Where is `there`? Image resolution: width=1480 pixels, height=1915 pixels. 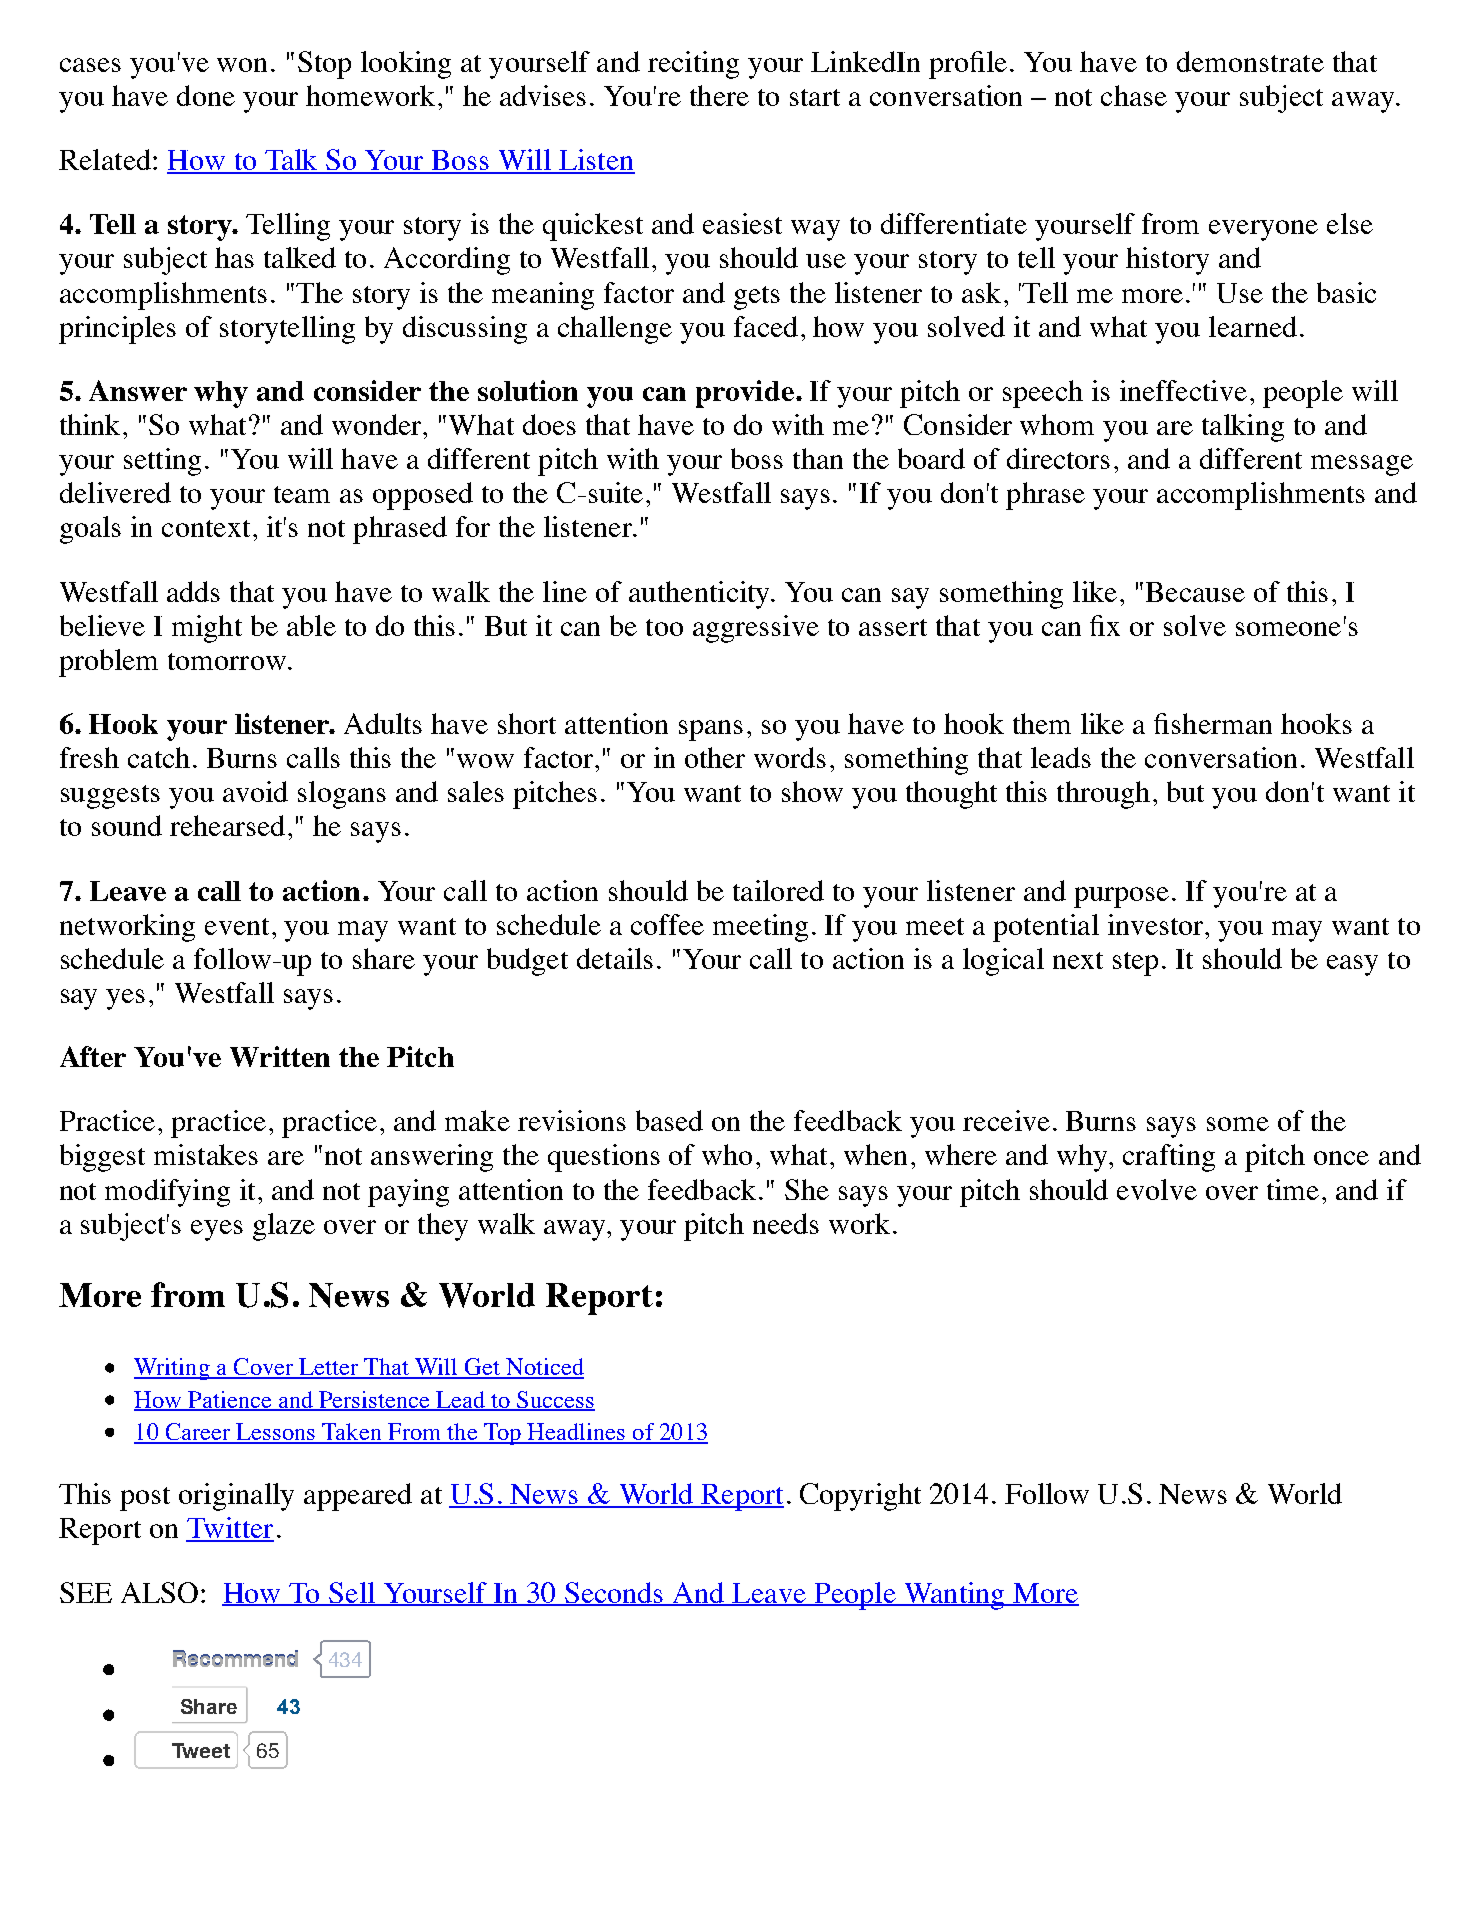
there is located at coordinates (719, 95).
